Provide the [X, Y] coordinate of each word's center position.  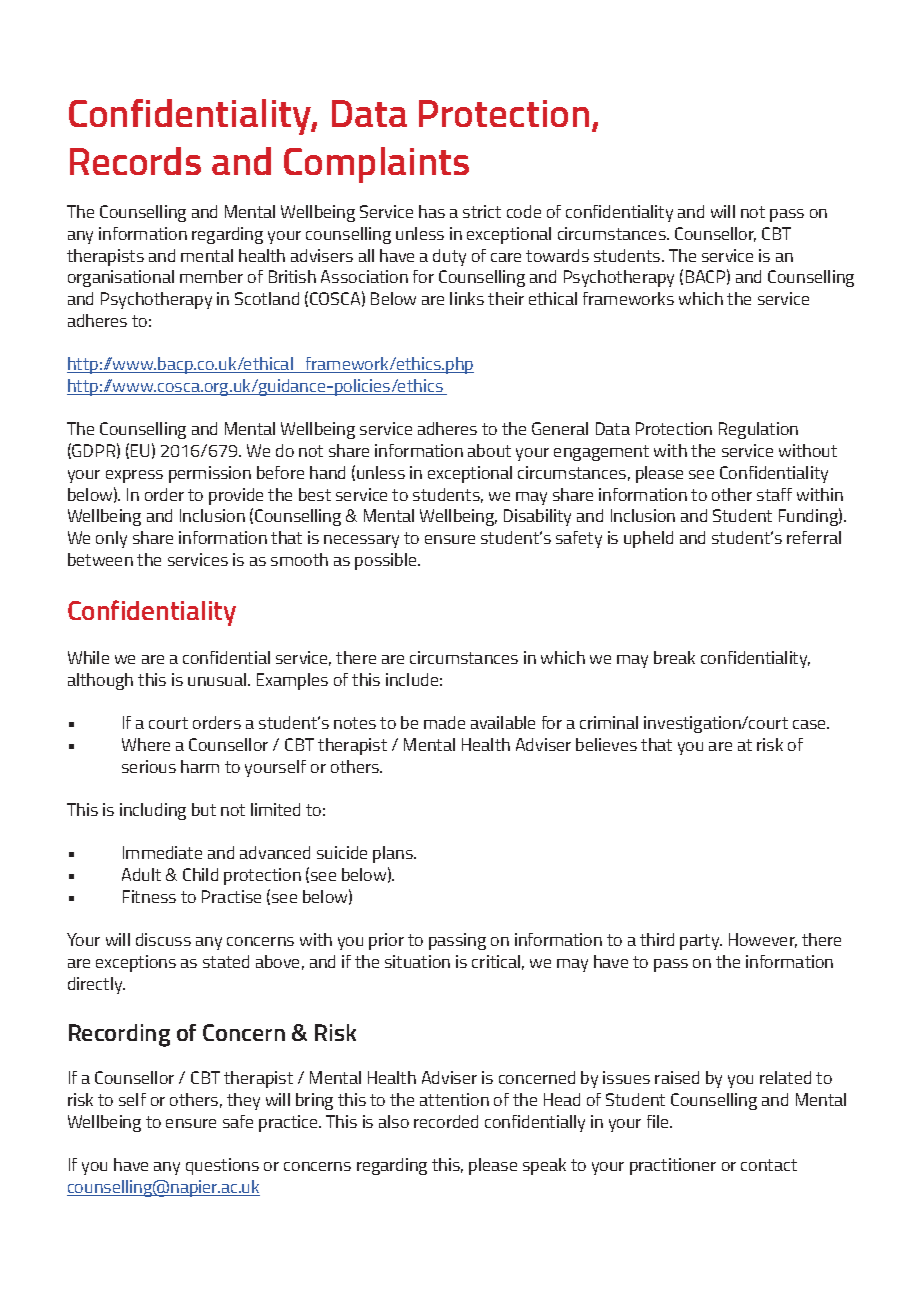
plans [394, 854]
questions [222, 1166]
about [489, 450]
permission [210, 474]
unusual [218, 679]
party [701, 942]
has [432, 211]
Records [135, 161]
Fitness [149, 896]
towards [557, 255]
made [444, 722]
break [674, 657]
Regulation [758, 430]
